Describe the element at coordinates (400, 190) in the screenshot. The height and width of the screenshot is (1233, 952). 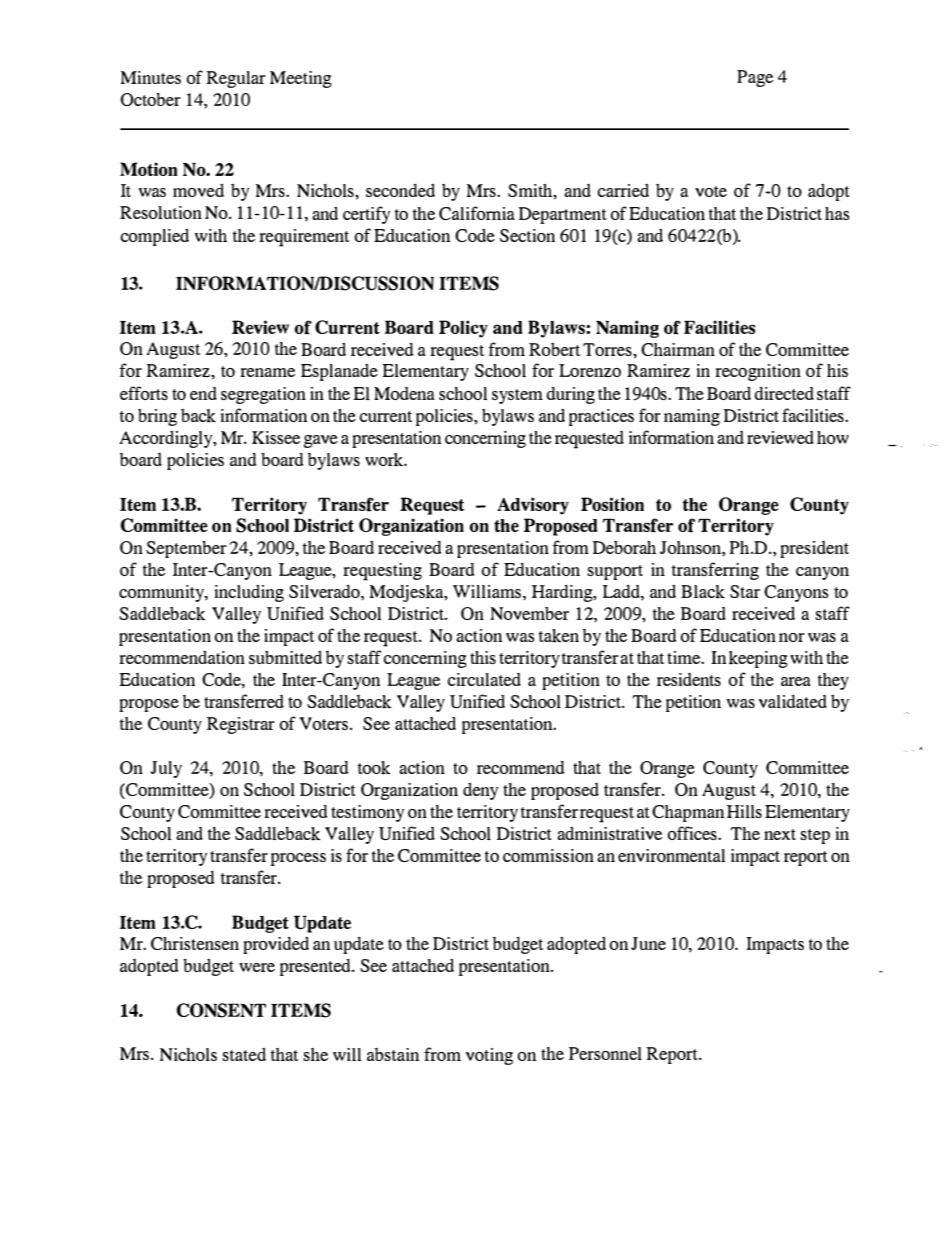
I see `seconded` at that location.
